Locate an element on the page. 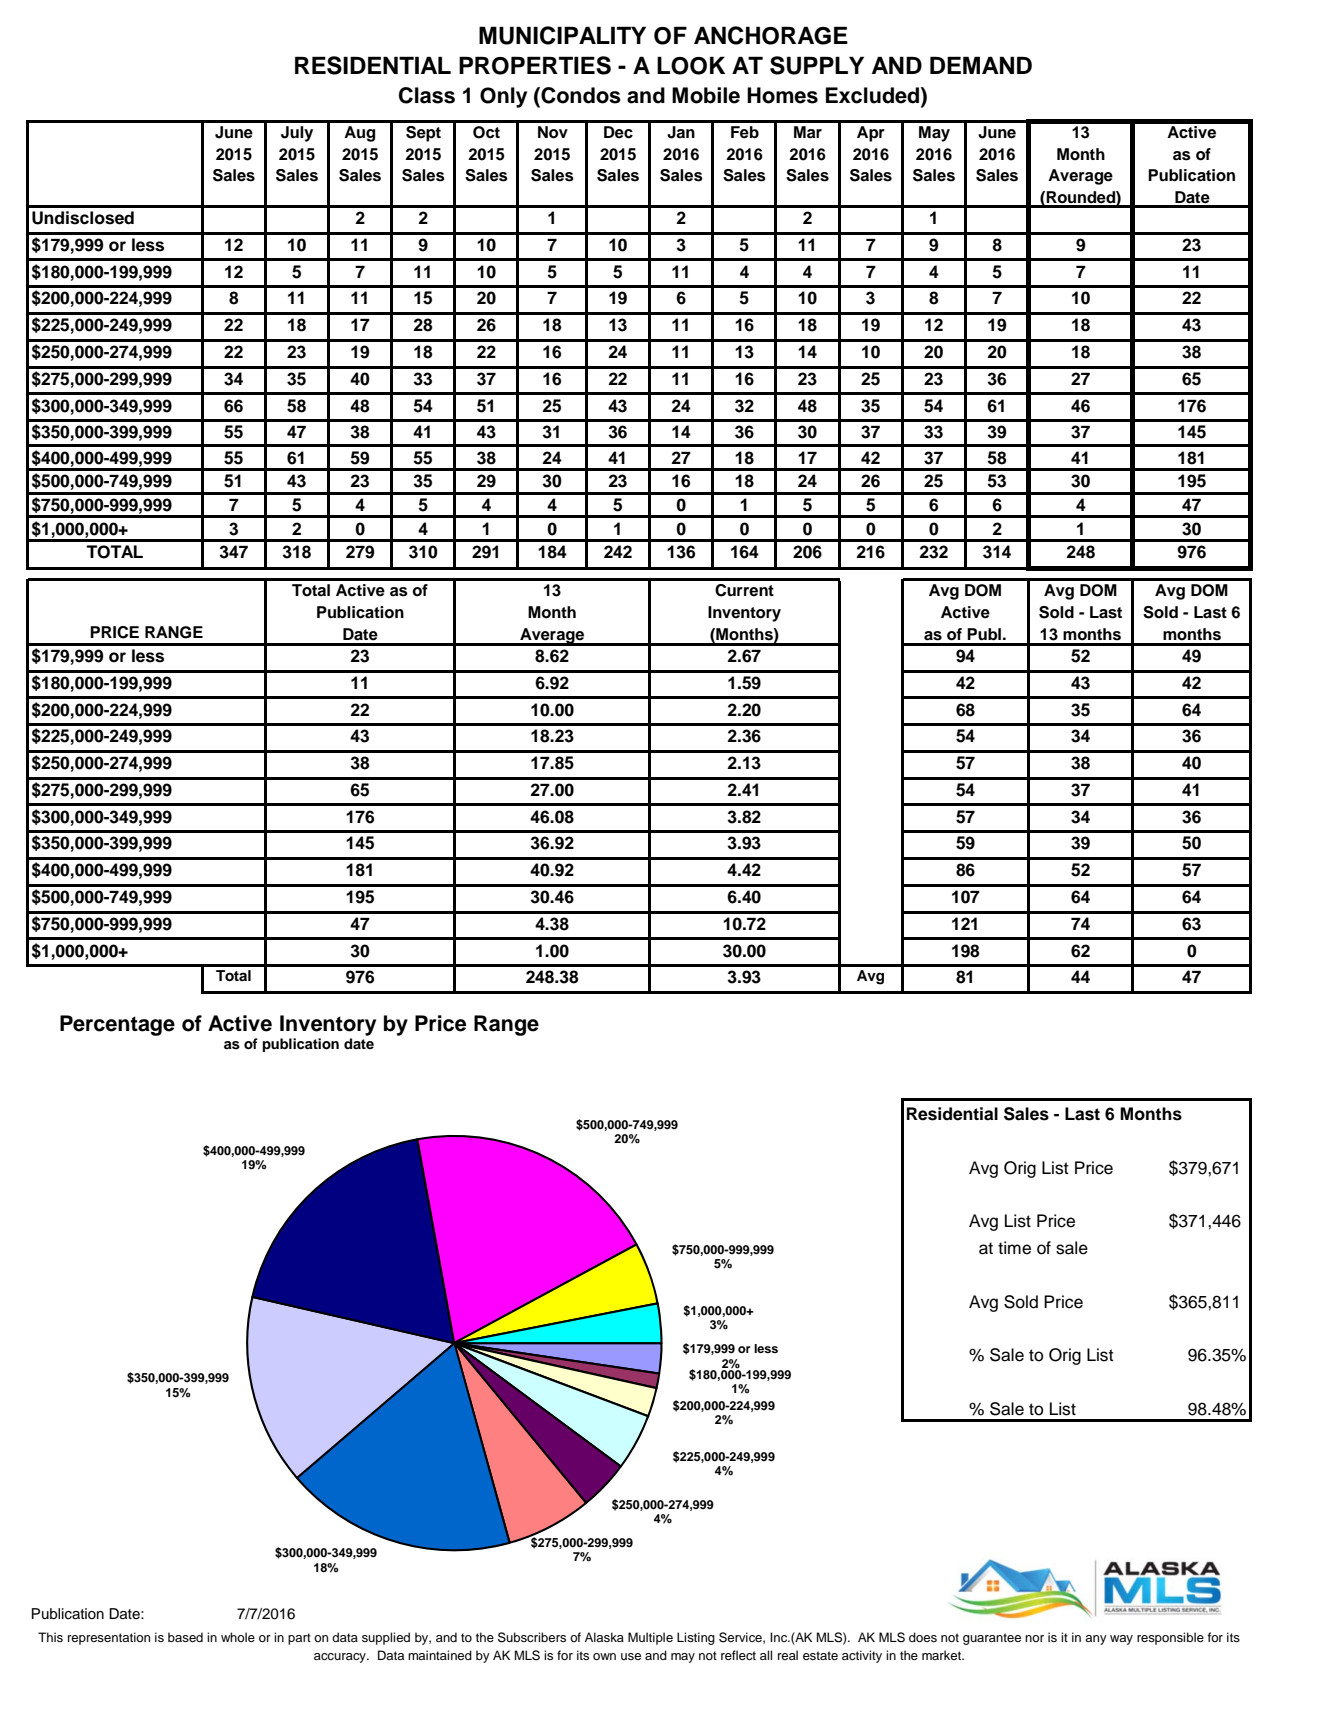 The image size is (1326, 1716). Current is located at coordinates (744, 590).
